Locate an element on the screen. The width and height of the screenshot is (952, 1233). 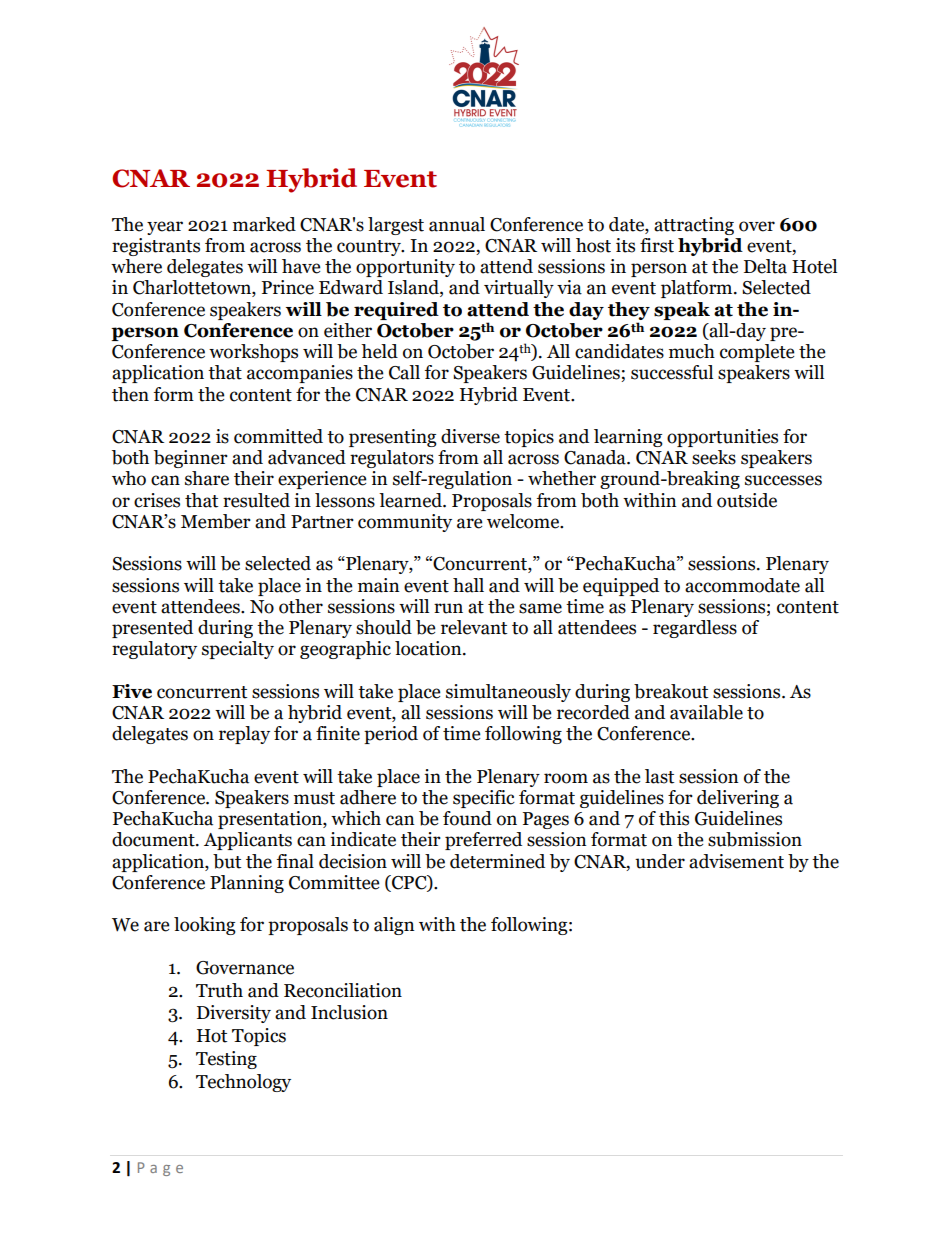
welcome is located at coordinates (524, 521).
